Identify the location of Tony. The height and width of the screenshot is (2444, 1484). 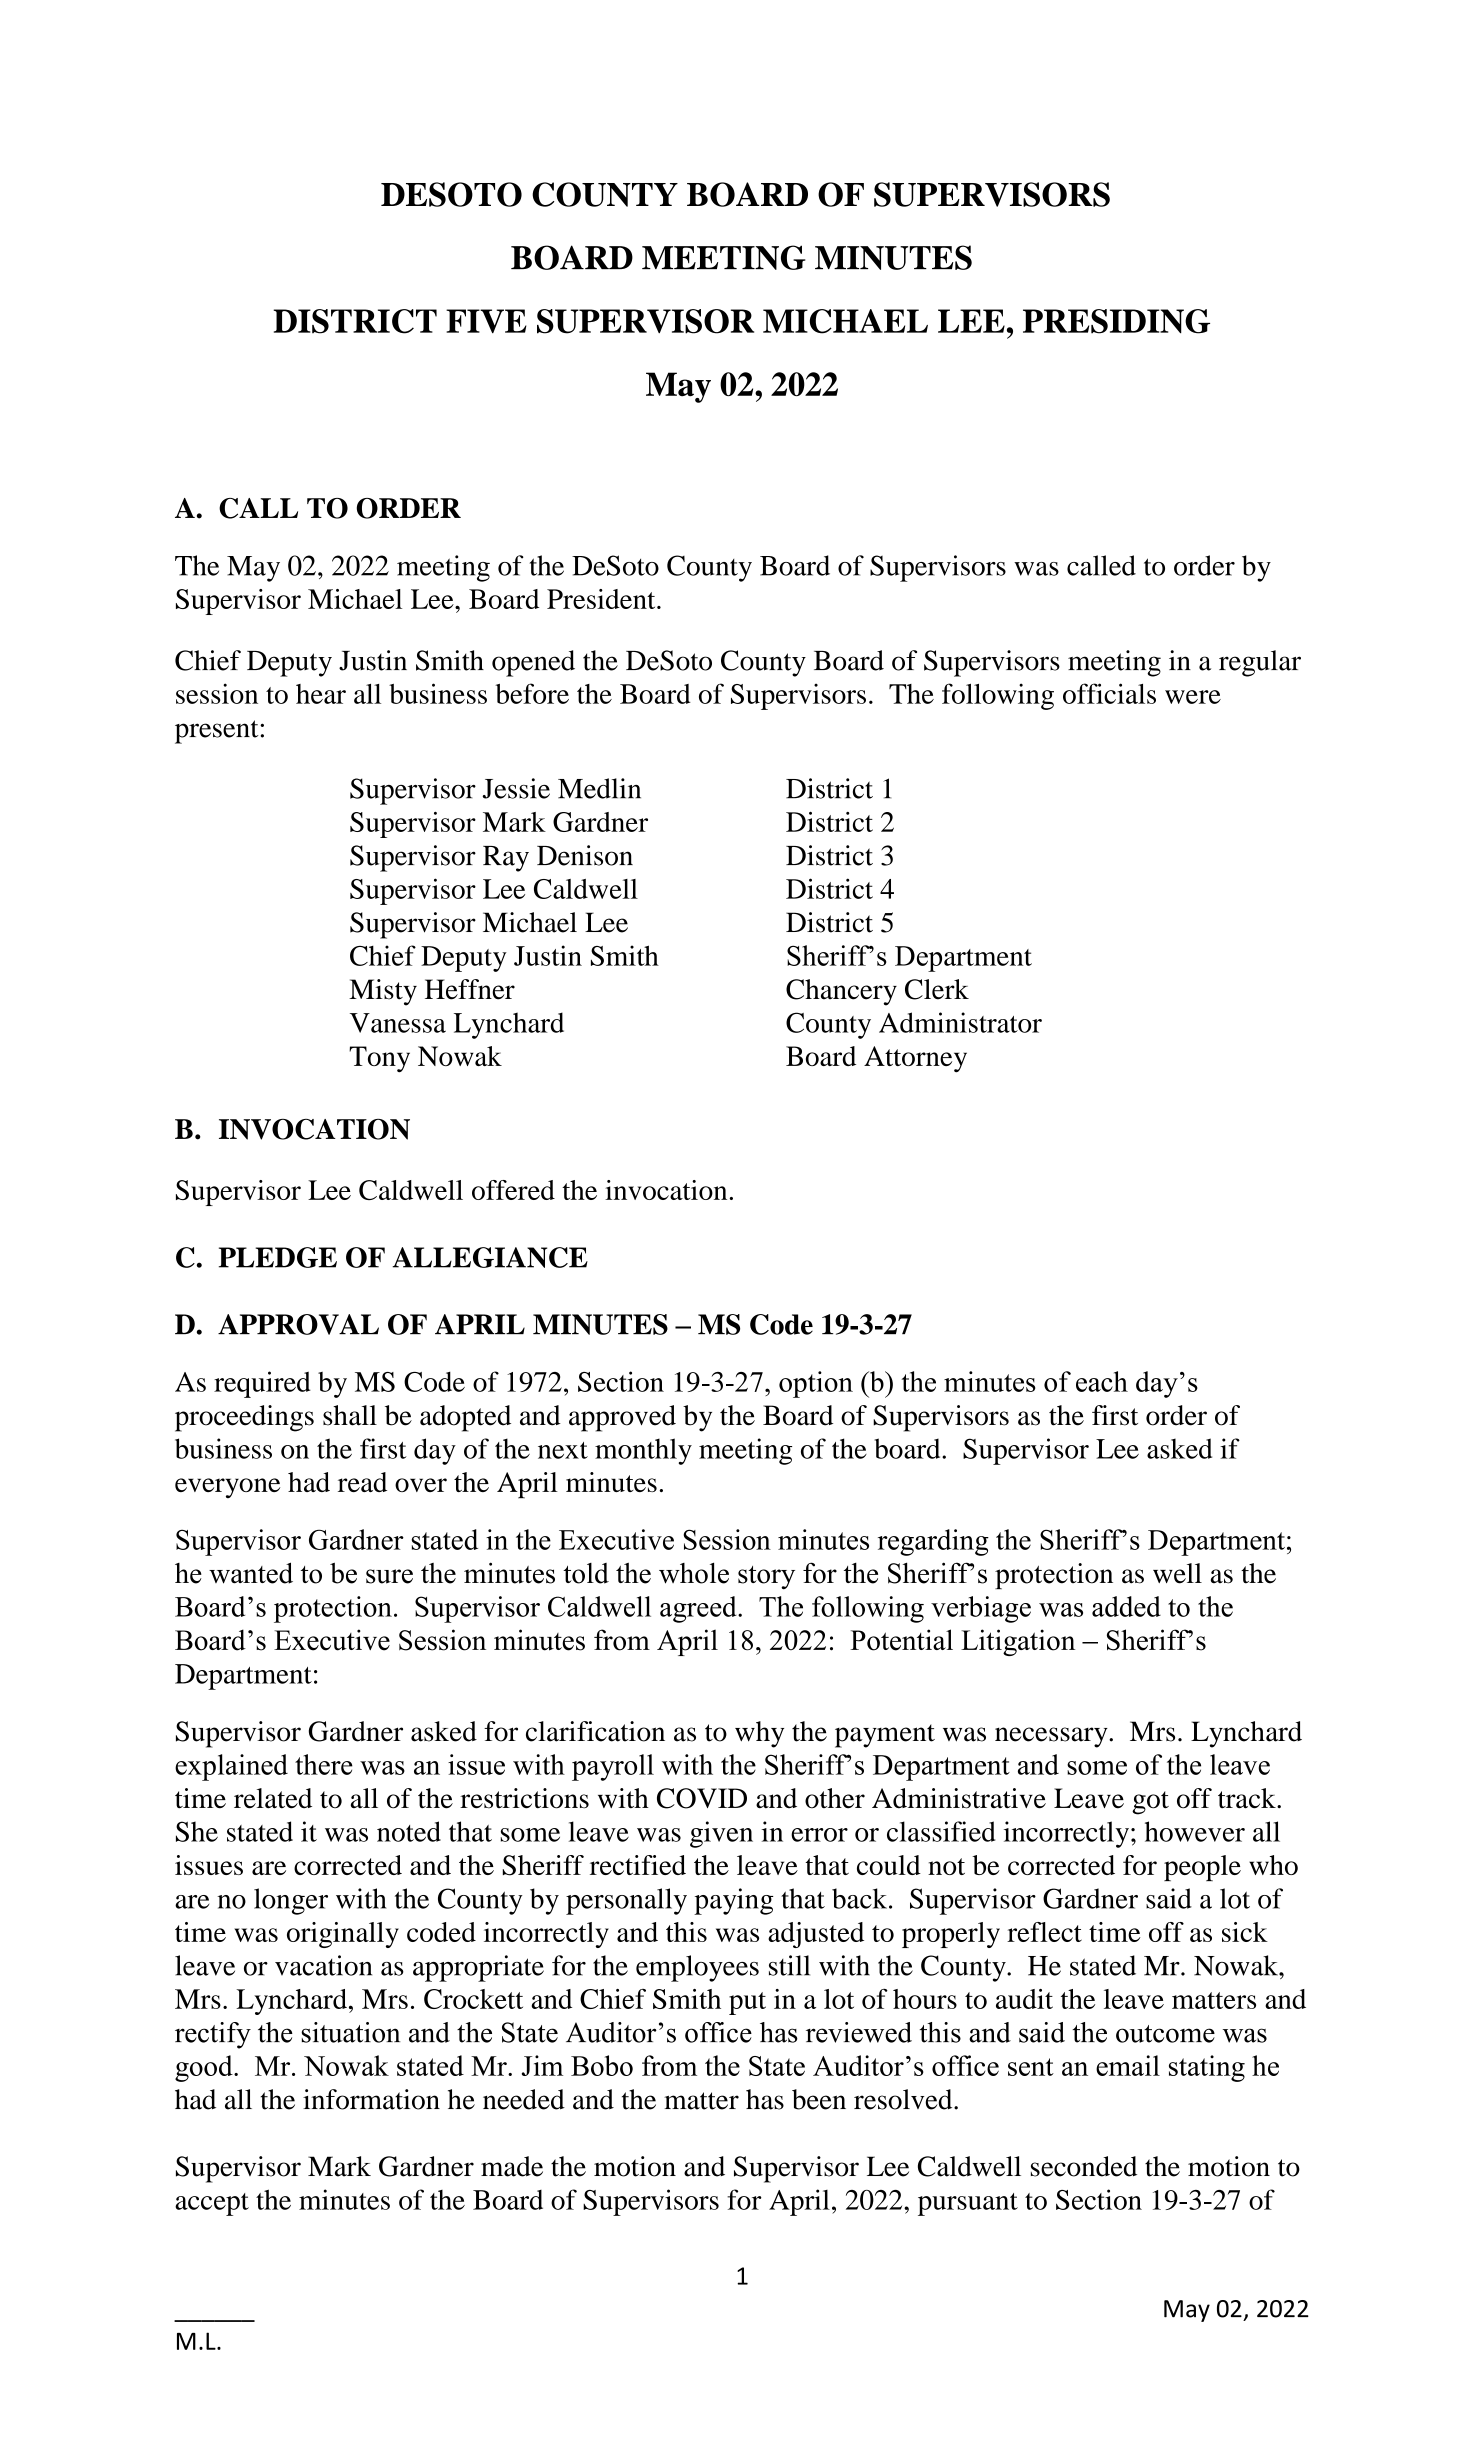
(379, 1059).
